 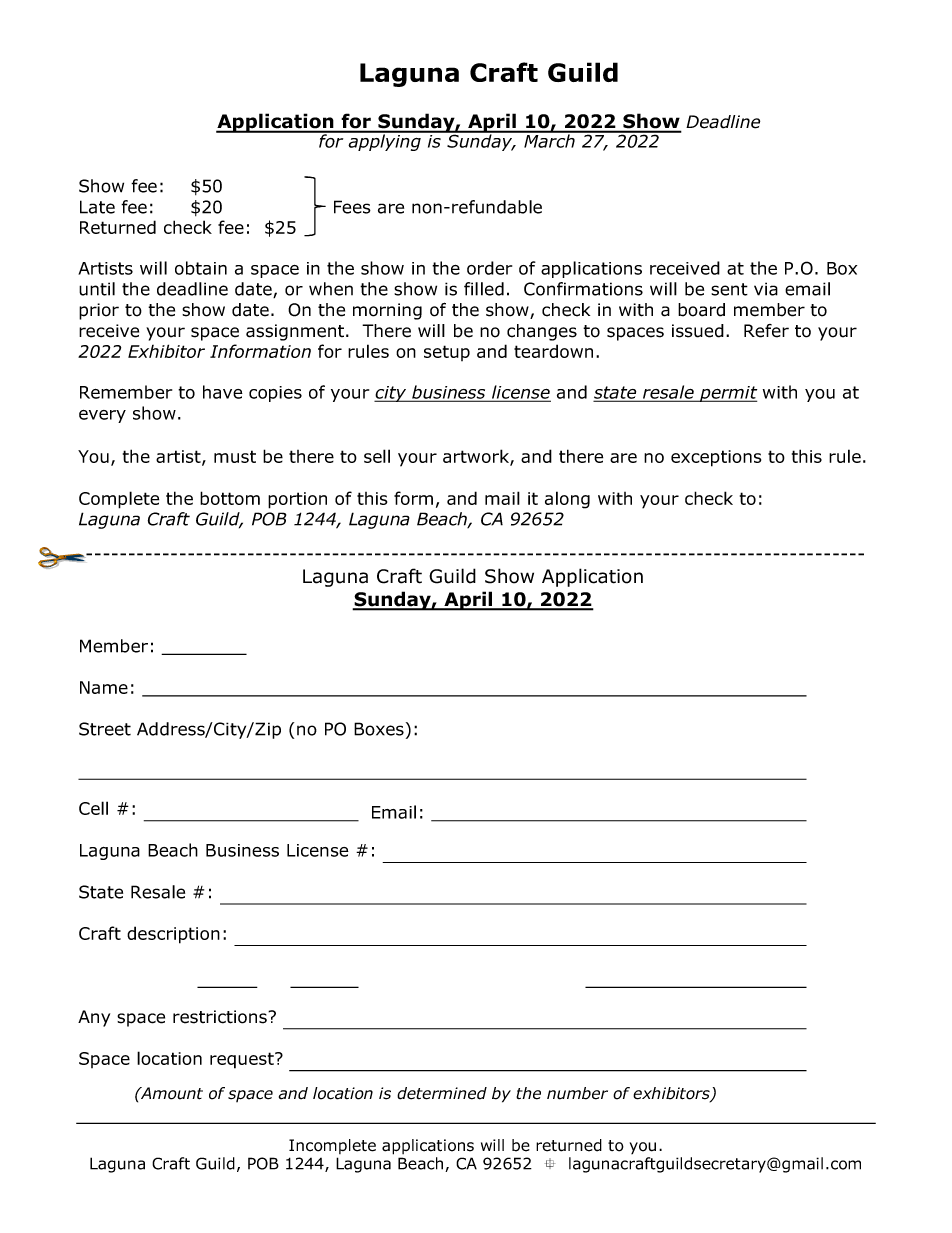 What do you see at coordinates (235, 456) in the image?
I see `must` at bounding box center [235, 456].
